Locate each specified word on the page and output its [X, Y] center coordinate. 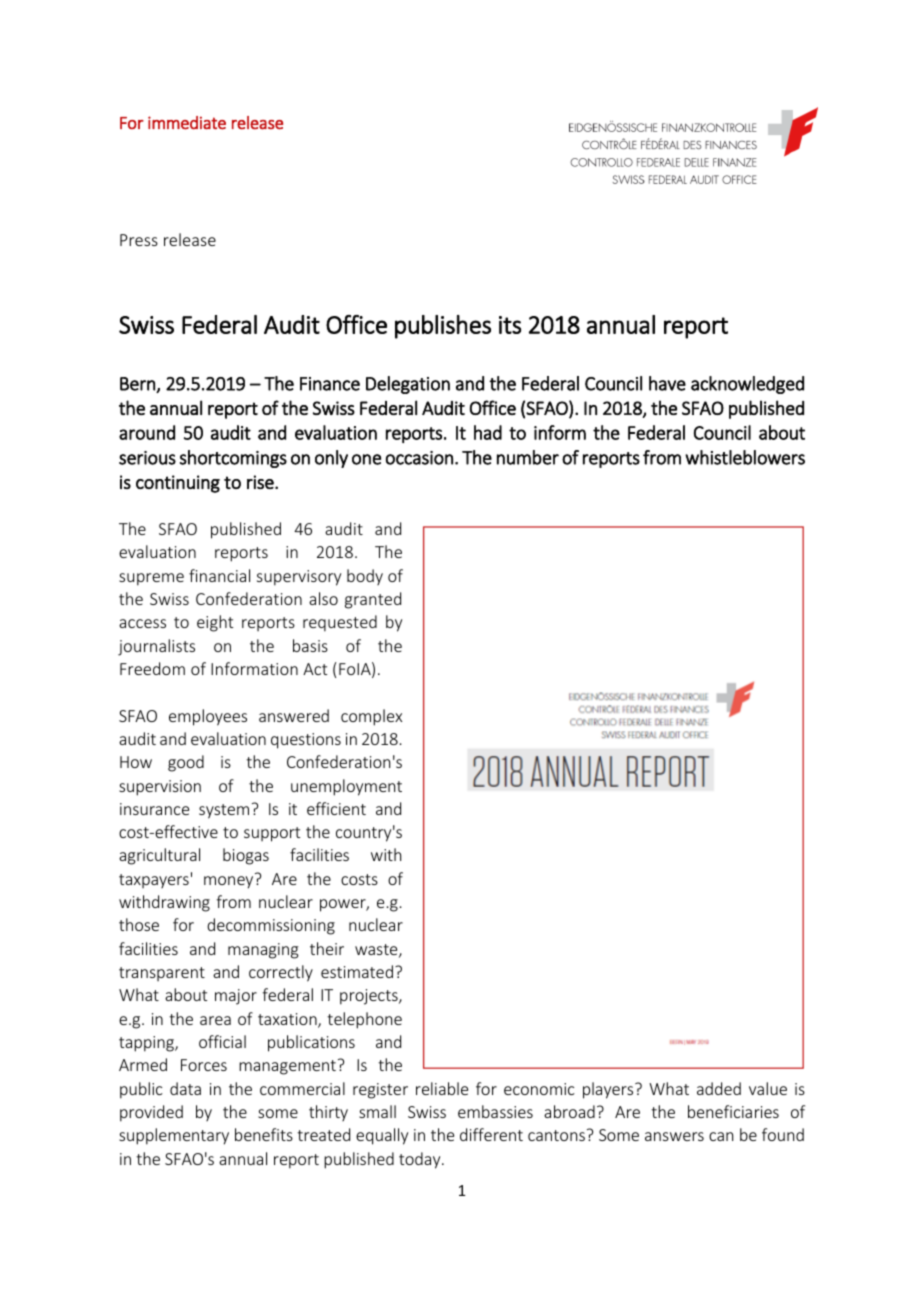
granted [373, 600]
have [667, 383]
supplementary [174, 1136]
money [228, 882]
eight [215, 623]
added [719, 1088]
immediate [187, 123]
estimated [357, 971]
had [488, 432]
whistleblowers [745, 457]
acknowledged [747, 385]
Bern [138, 385]
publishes [443, 327]
